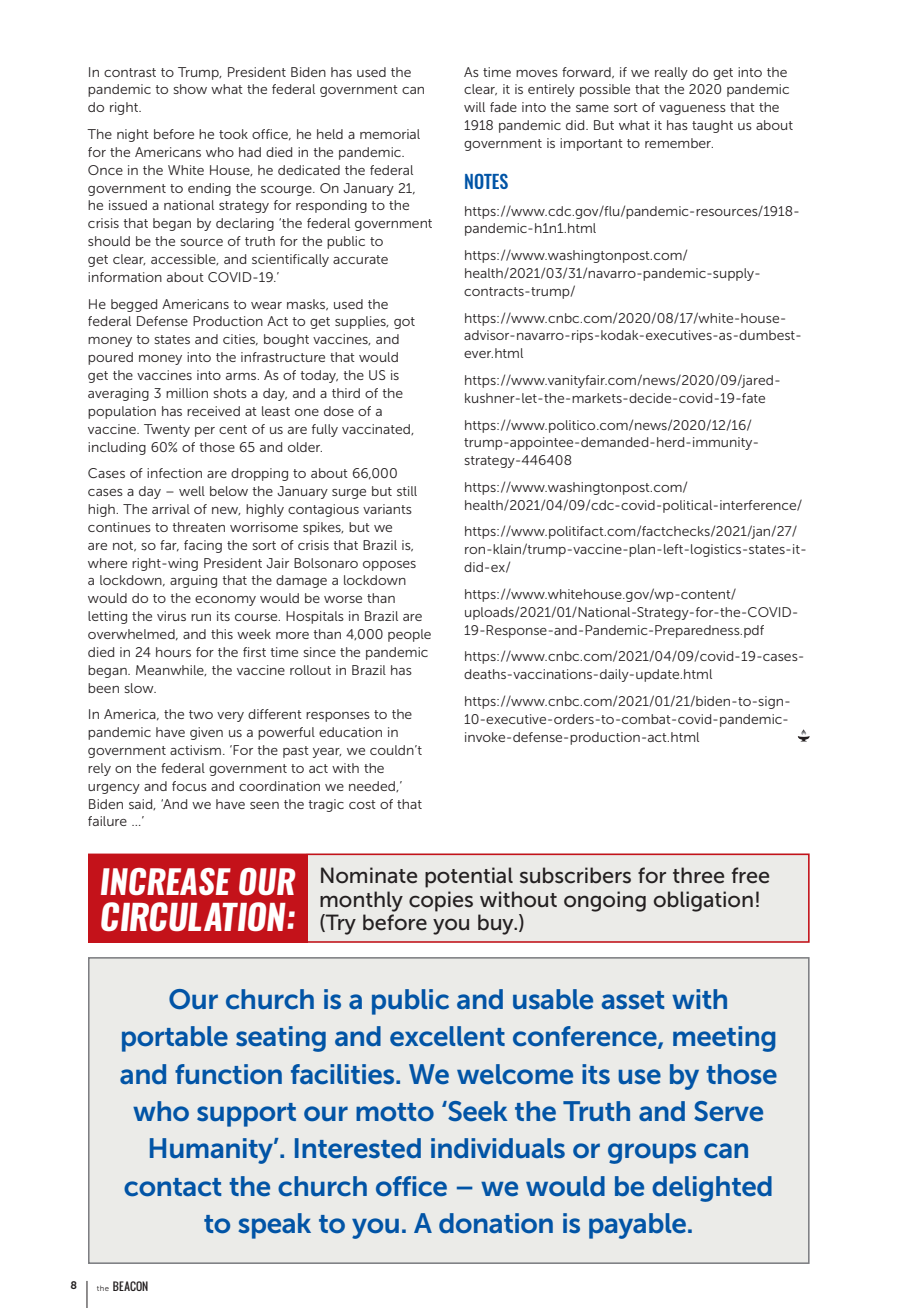 The height and width of the screenshot is (1308, 924). Describe the element at coordinates (698, 875) in the screenshot. I see `three` at that location.
